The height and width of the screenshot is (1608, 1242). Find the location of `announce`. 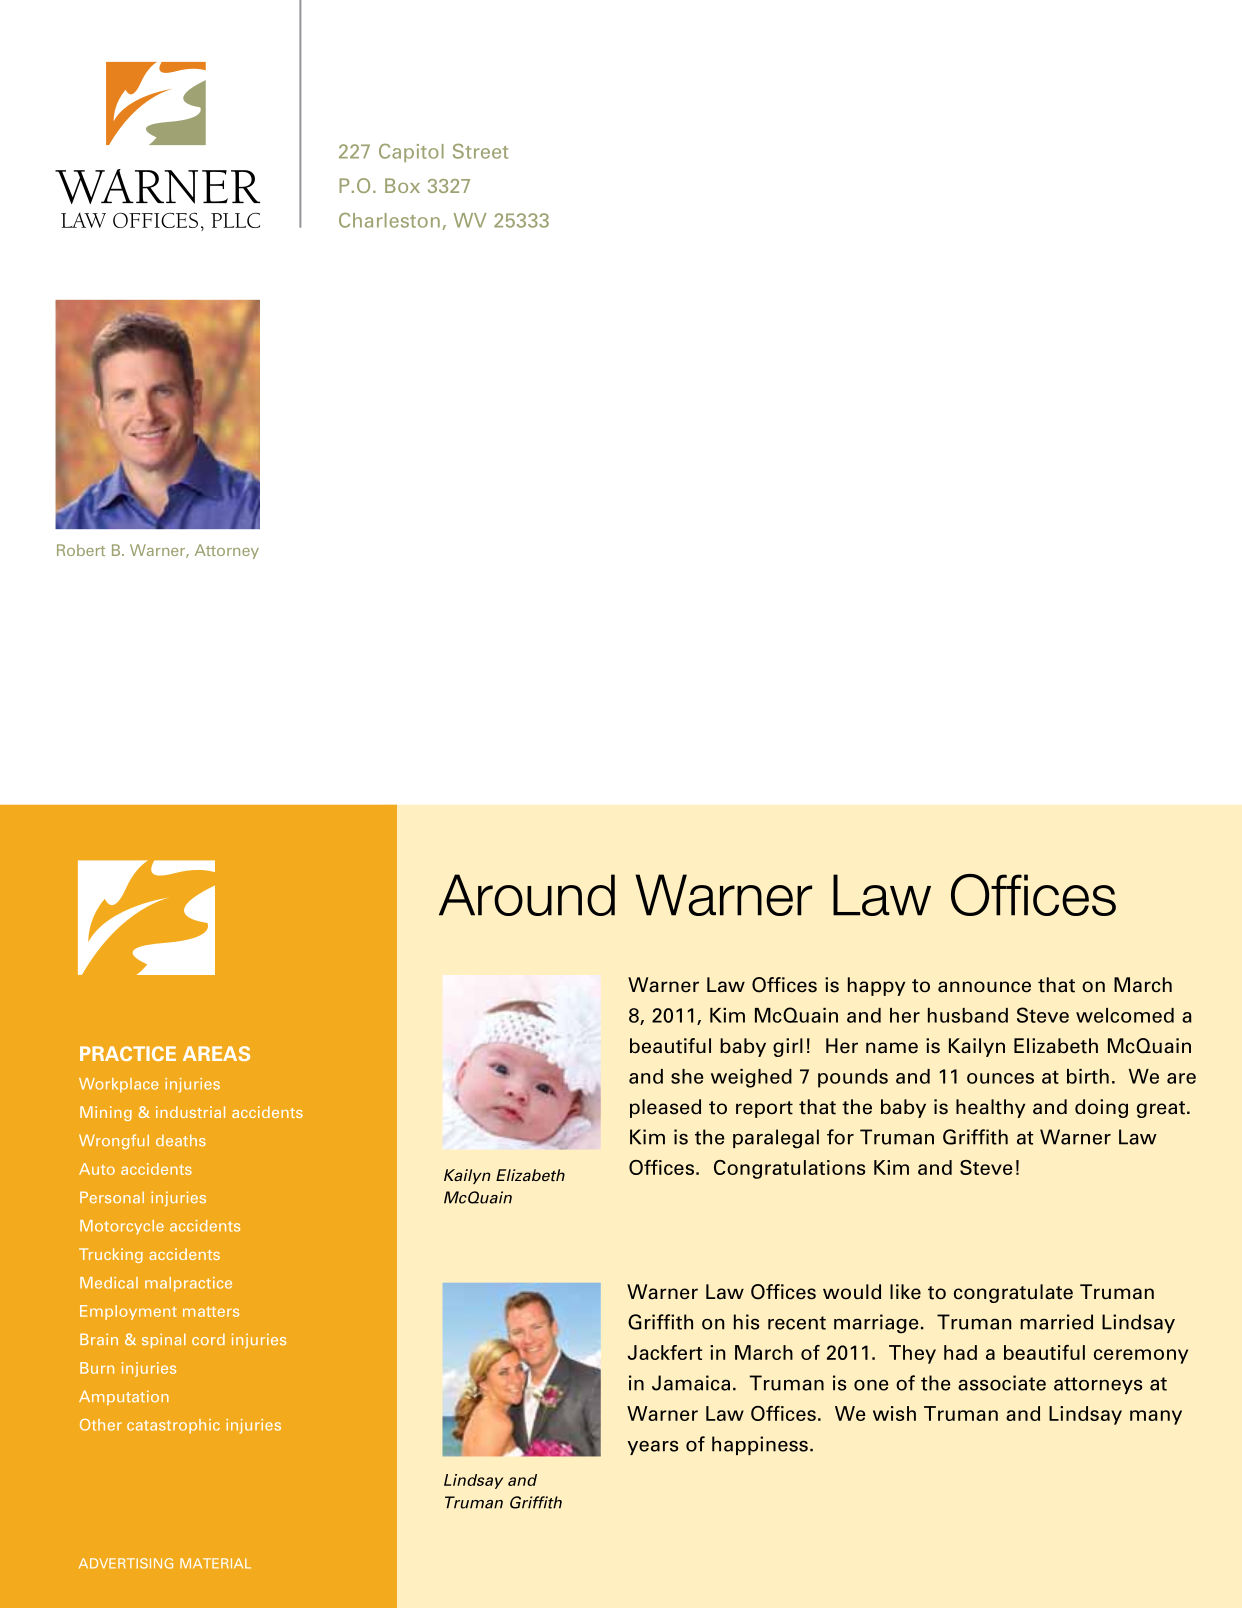

announce is located at coordinates (984, 987).
